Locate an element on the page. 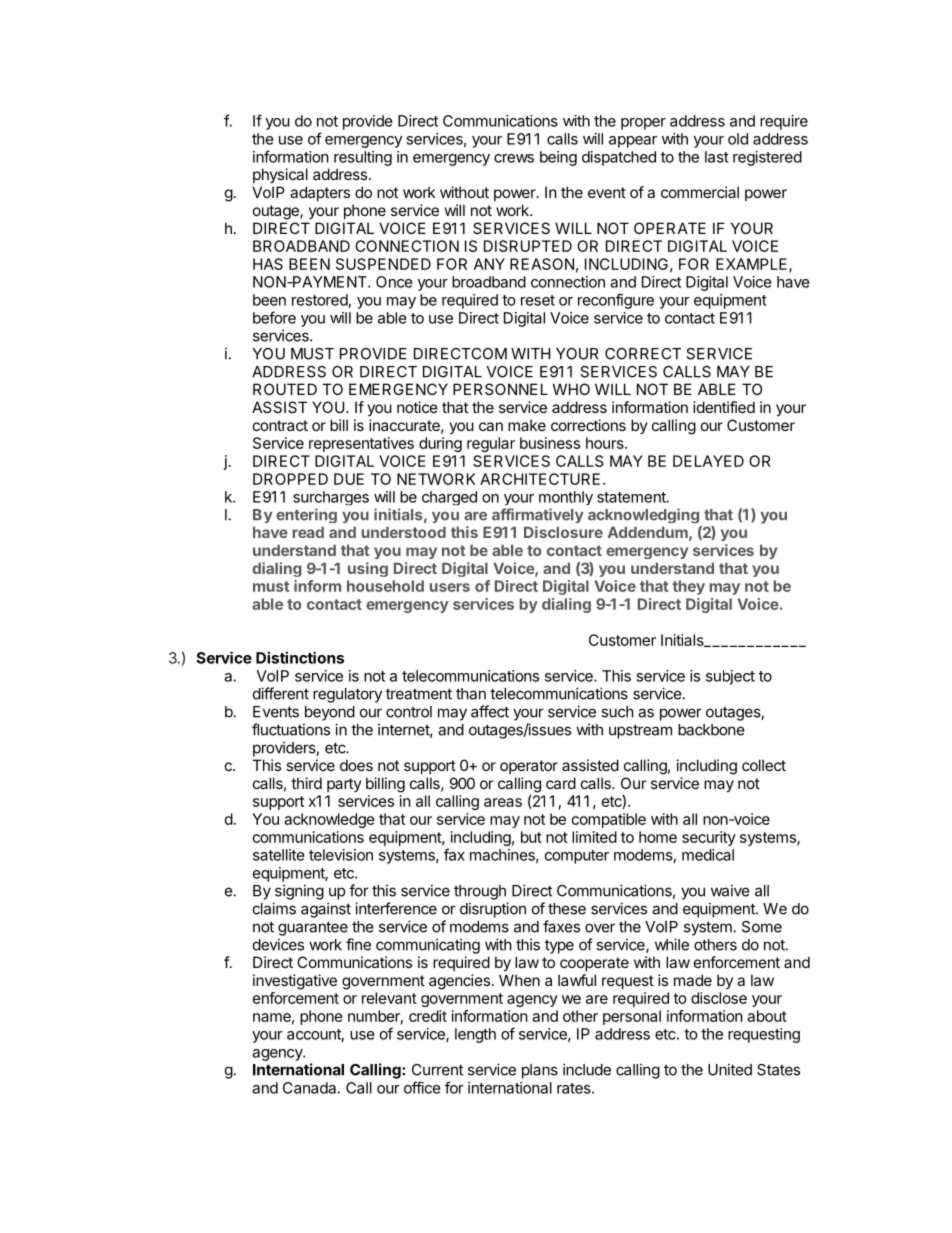  plans is located at coordinates (540, 1071).
